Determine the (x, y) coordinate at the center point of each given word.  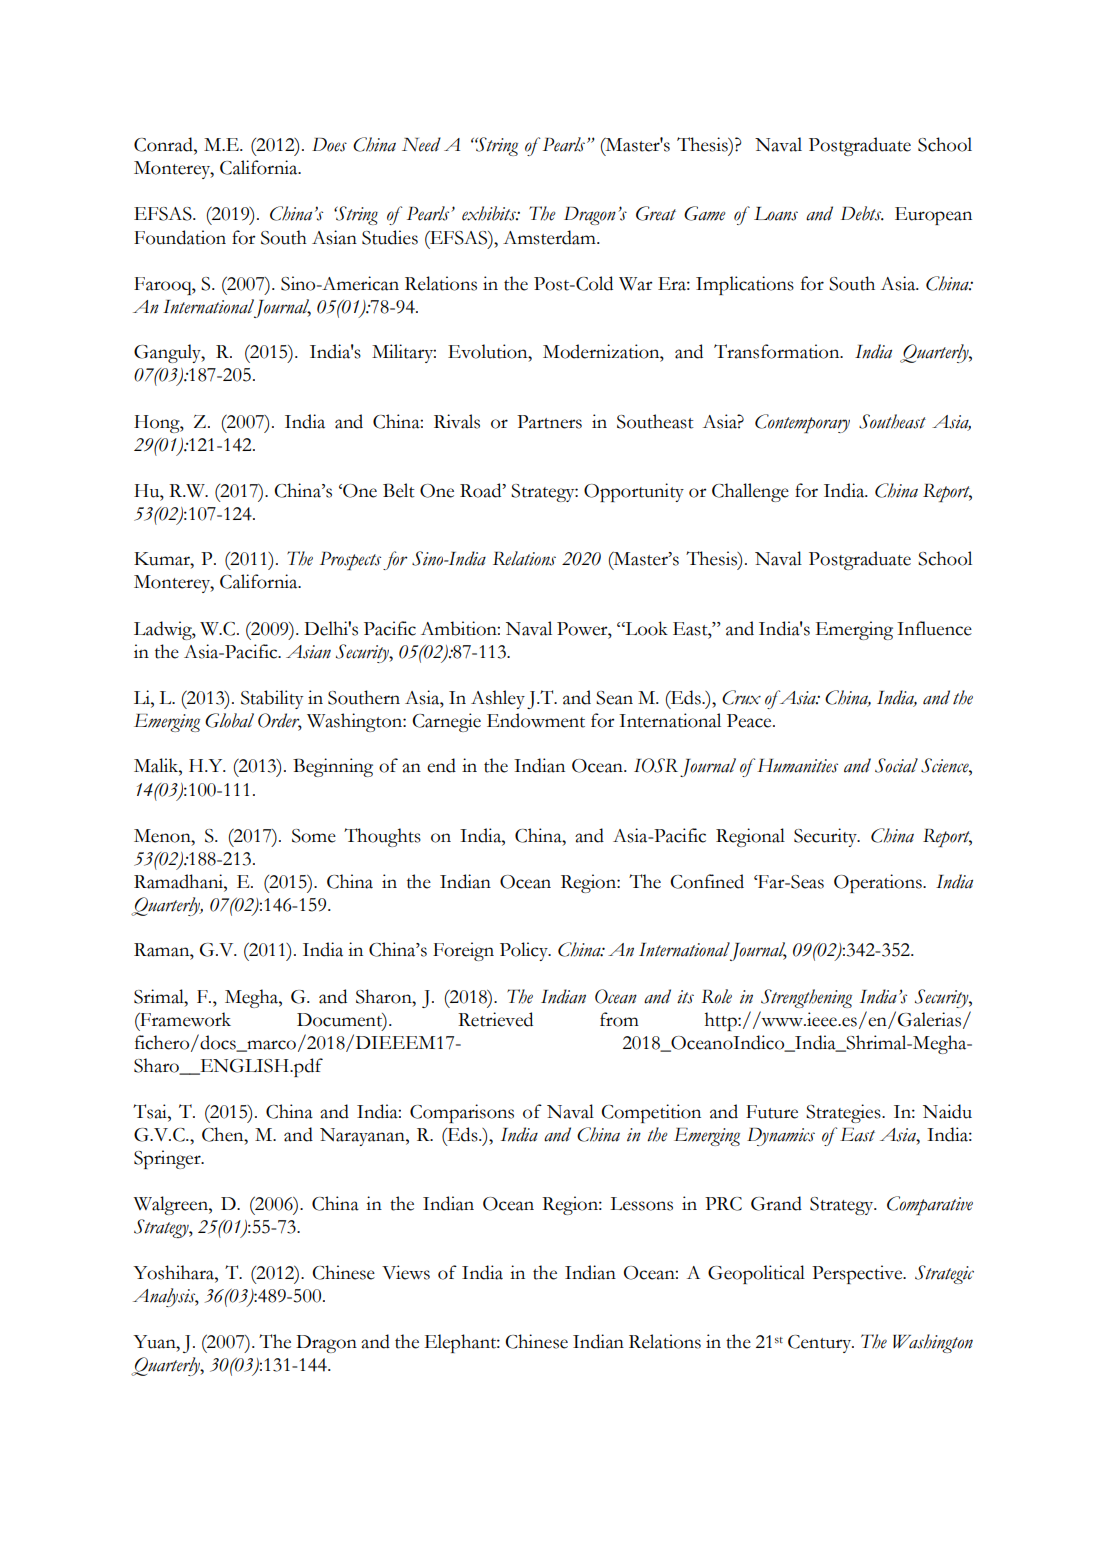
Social (896, 765)
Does (329, 145)
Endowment (536, 720)
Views (406, 1272)
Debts (862, 213)
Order (280, 721)
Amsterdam (550, 237)
